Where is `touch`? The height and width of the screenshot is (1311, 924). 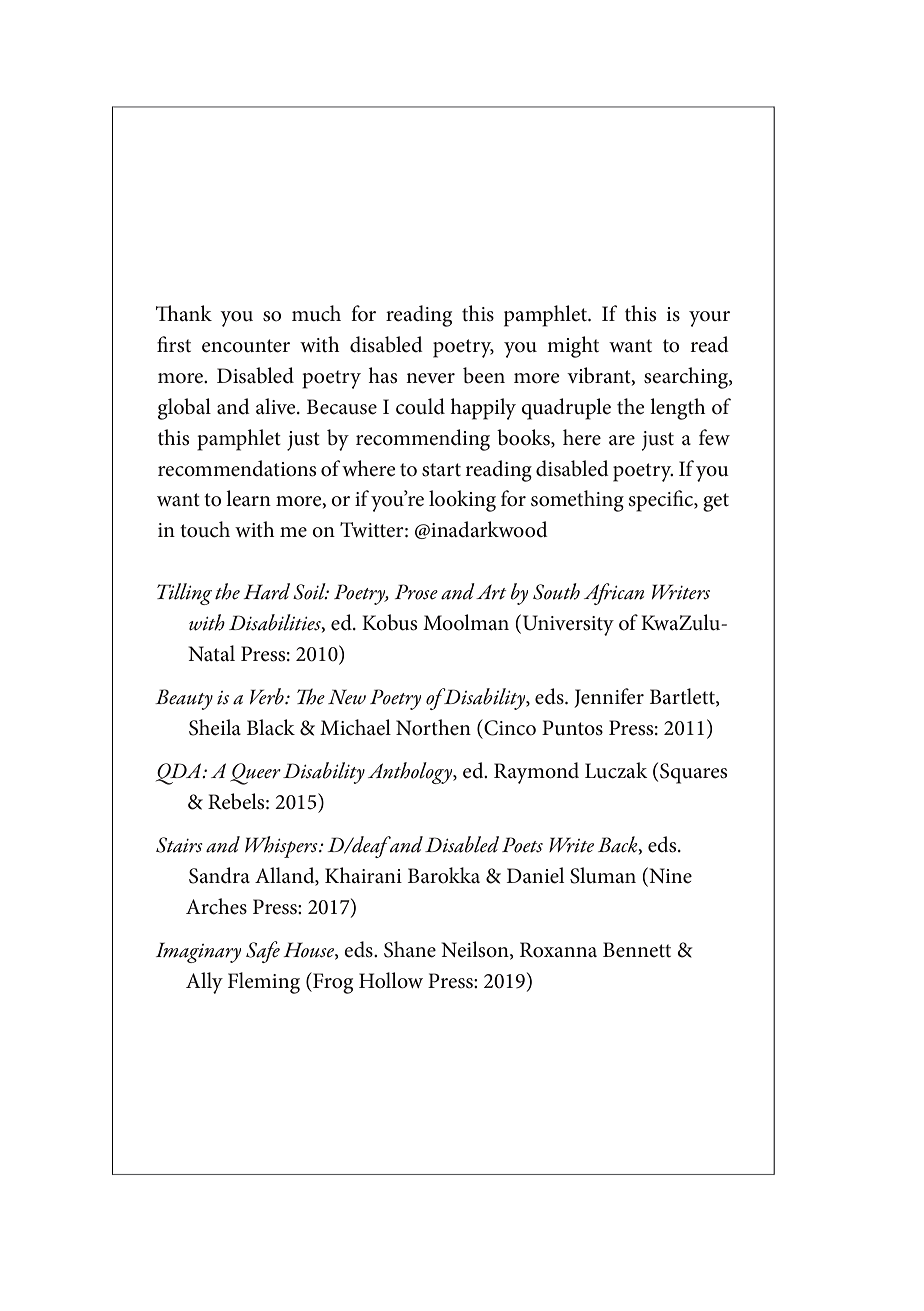 touch is located at coordinates (205, 529).
